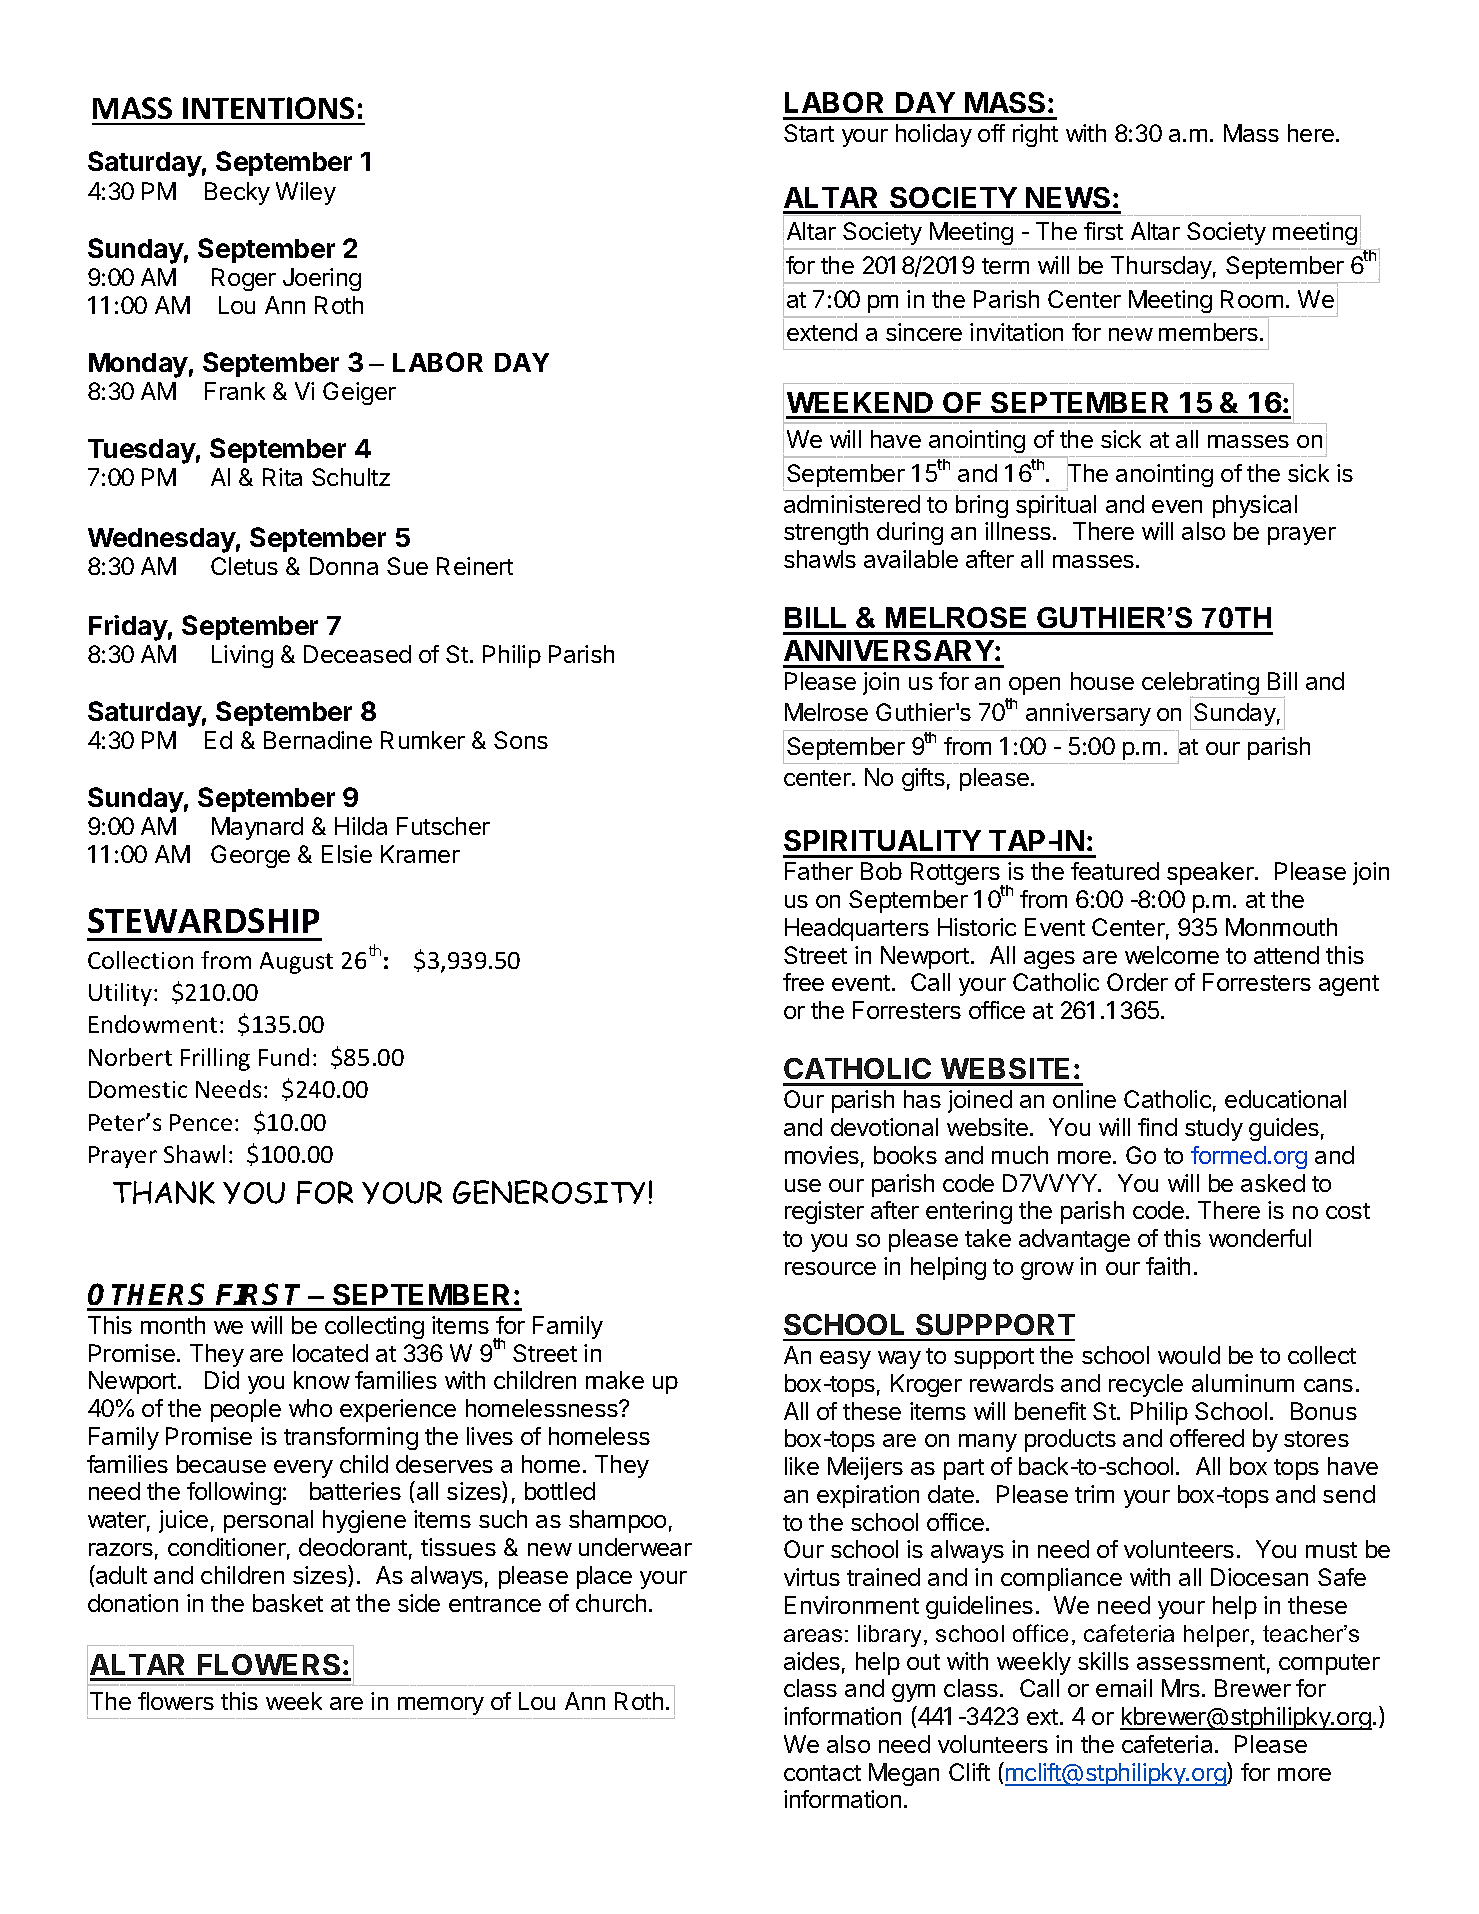  What do you see at coordinates (1255, 506) in the page?
I see `physical` at bounding box center [1255, 506].
